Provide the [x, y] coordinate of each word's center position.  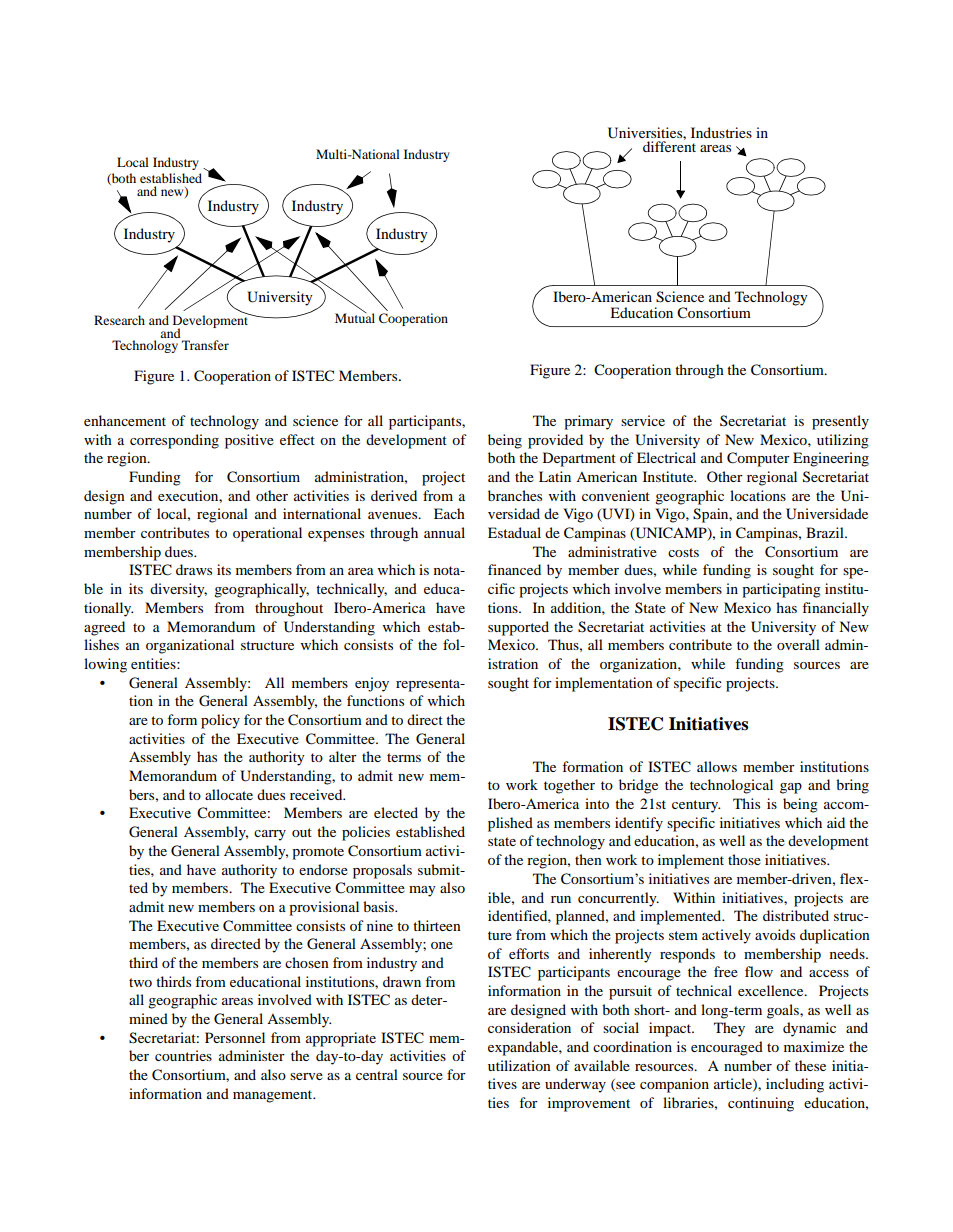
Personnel [235, 1037]
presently [840, 422]
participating [781, 590]
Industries [721, 132]
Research [119, 320]
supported [518, 628]
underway [575, 1085]
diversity [178, 590]
